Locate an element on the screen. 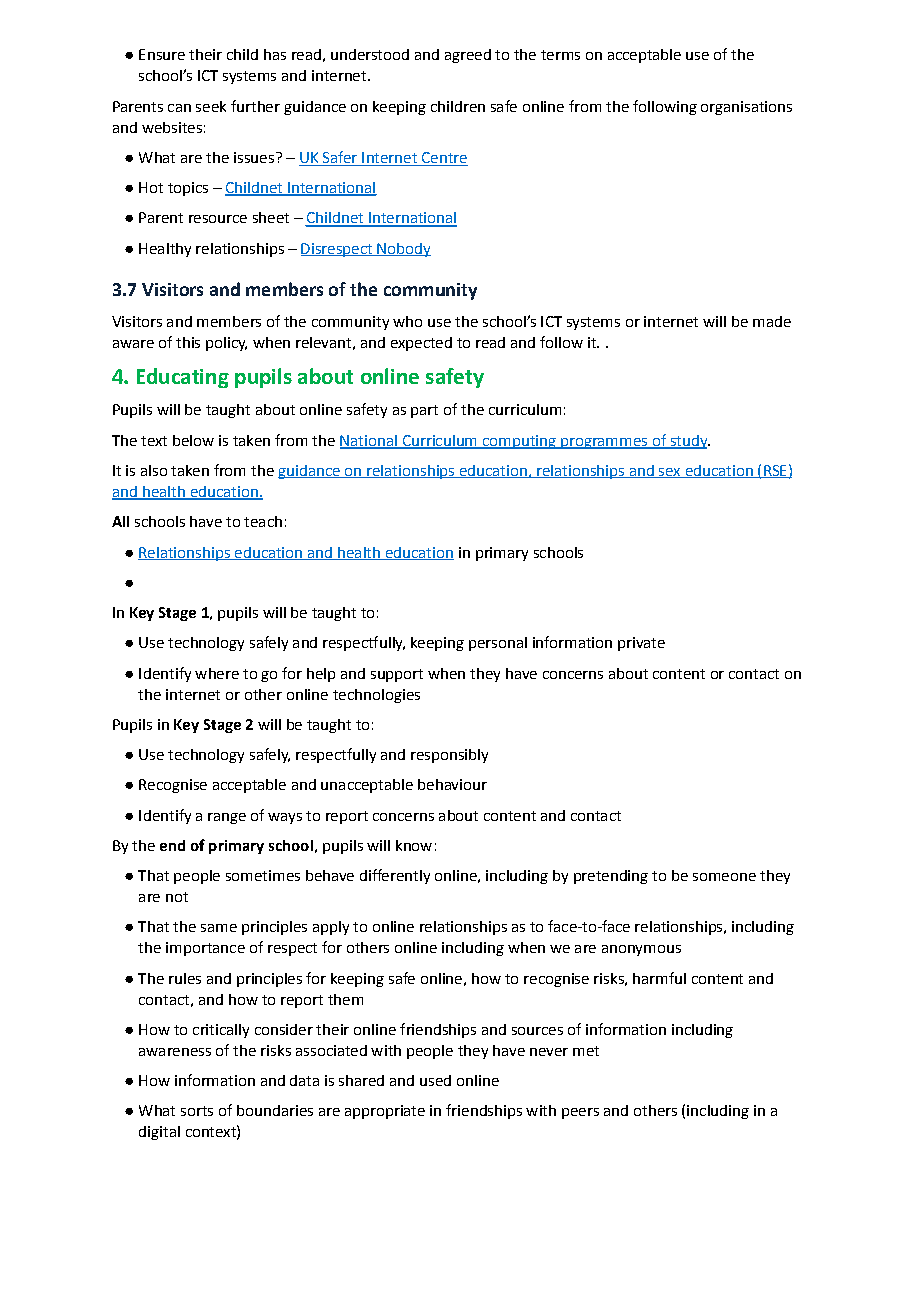 Image resolution: width=924 pixels, height=1307 pixels. computing is located at coordinates (519, 442).
